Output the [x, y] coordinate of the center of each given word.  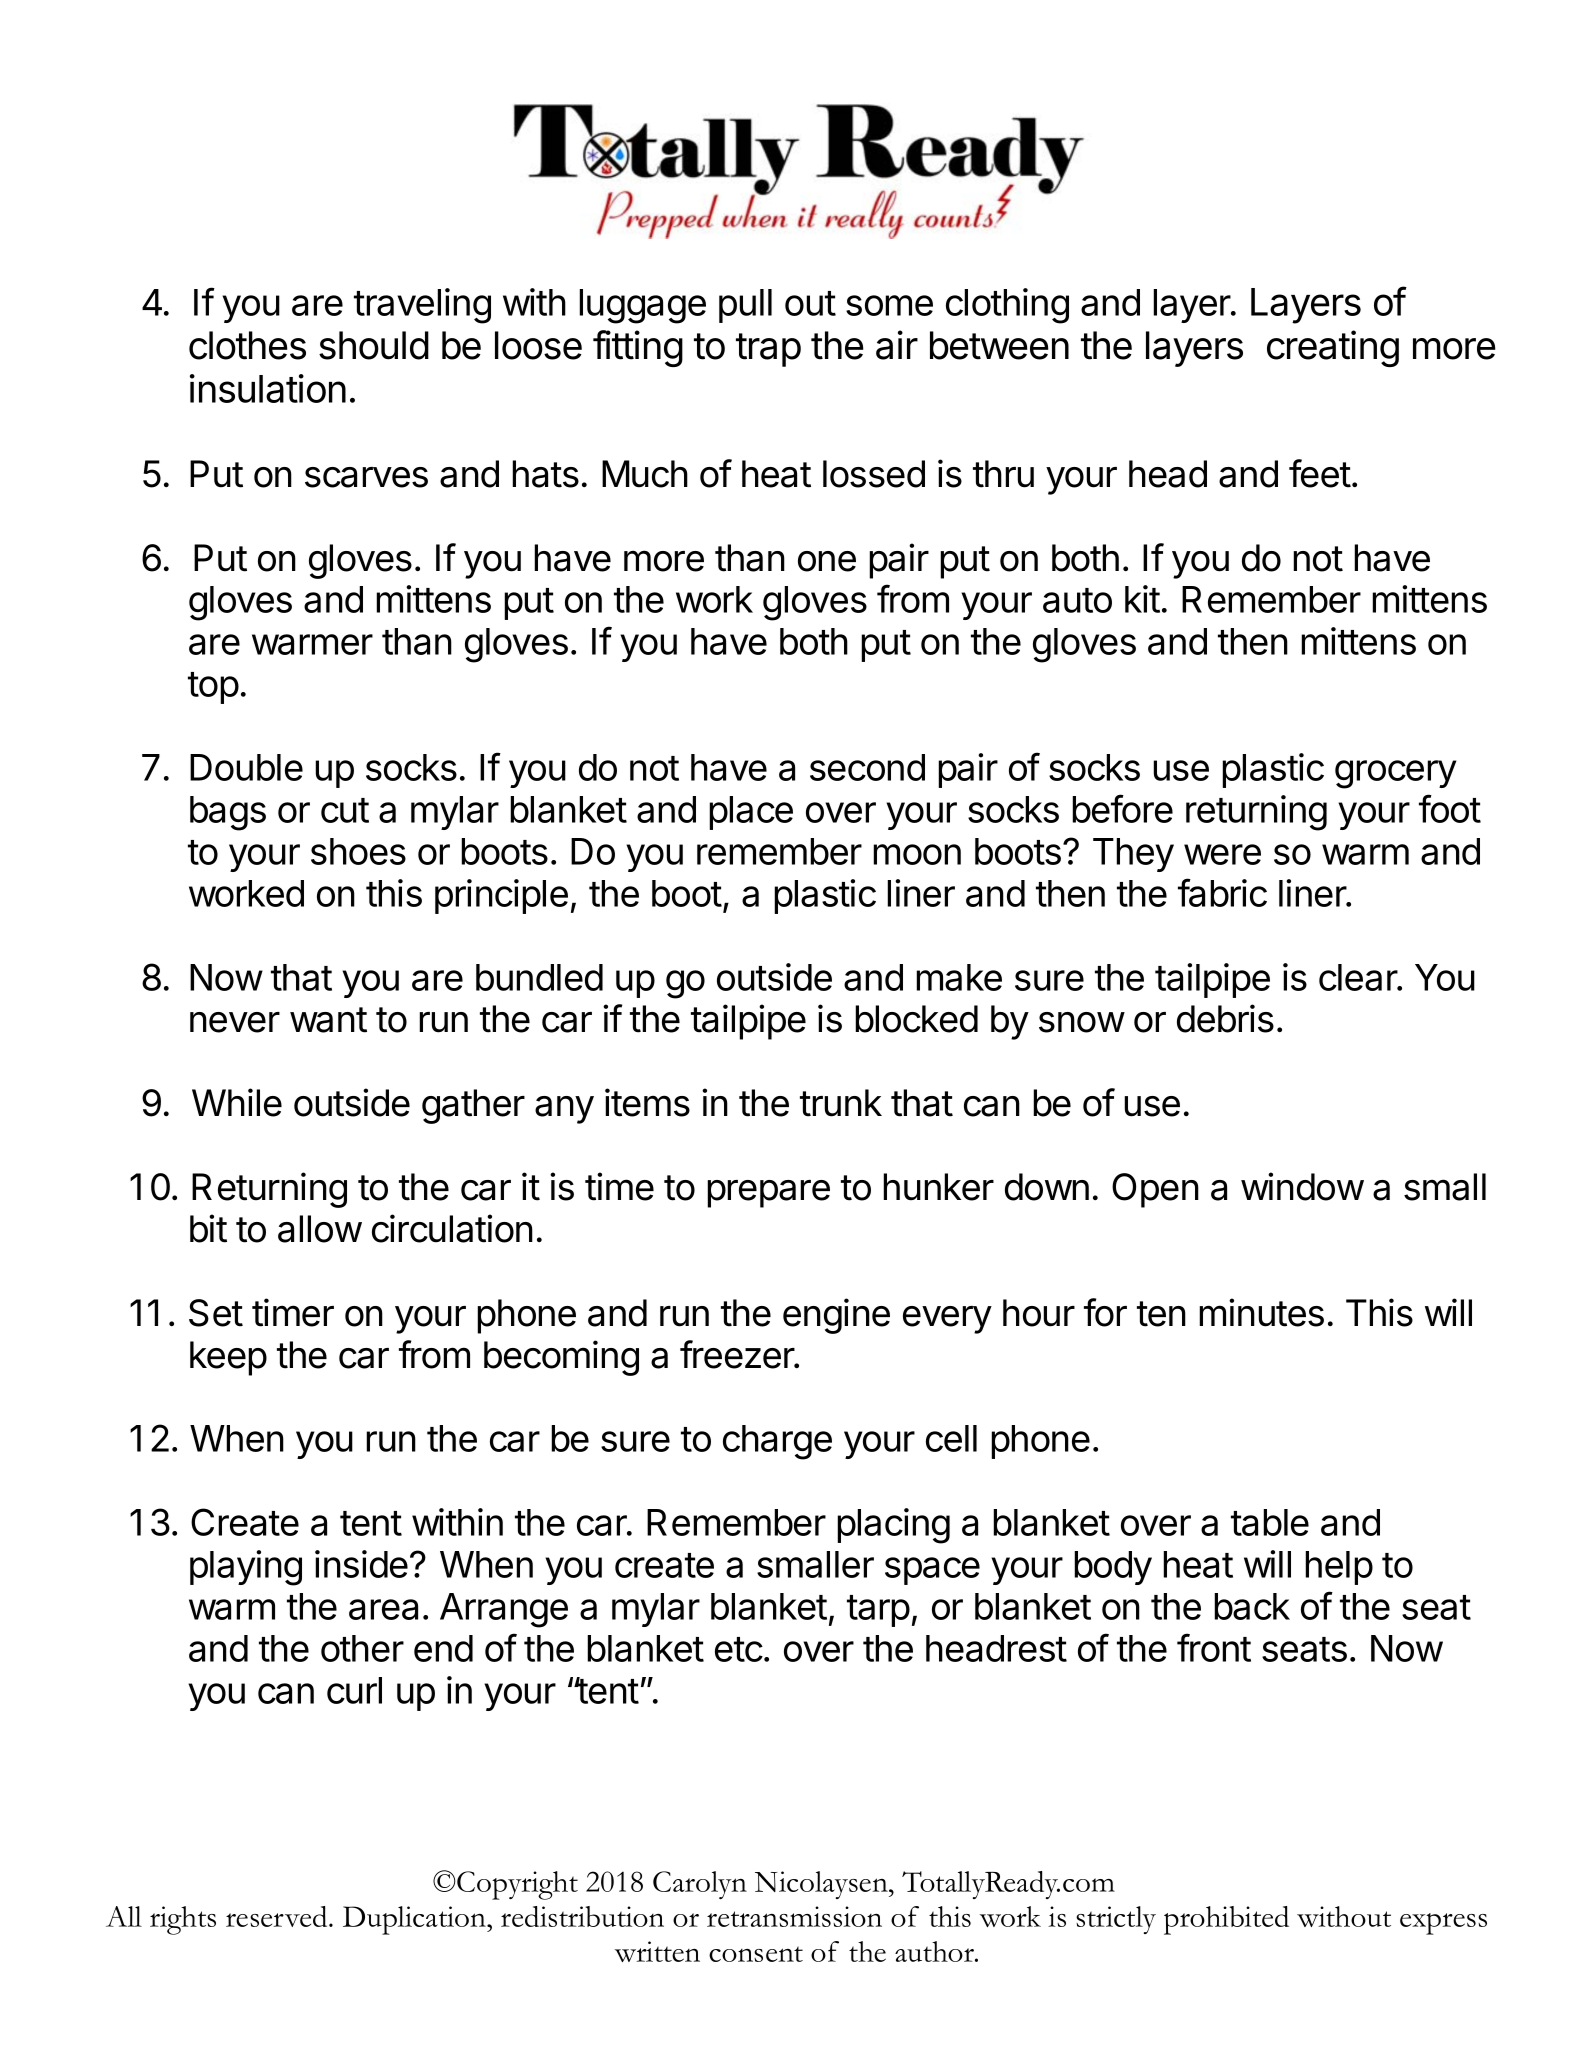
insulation [268, 388]
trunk [841, 1103]
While [237, 1102]
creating [1333, 348]
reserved [278, 1916]
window [1302, 1186]
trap [768, 350]
